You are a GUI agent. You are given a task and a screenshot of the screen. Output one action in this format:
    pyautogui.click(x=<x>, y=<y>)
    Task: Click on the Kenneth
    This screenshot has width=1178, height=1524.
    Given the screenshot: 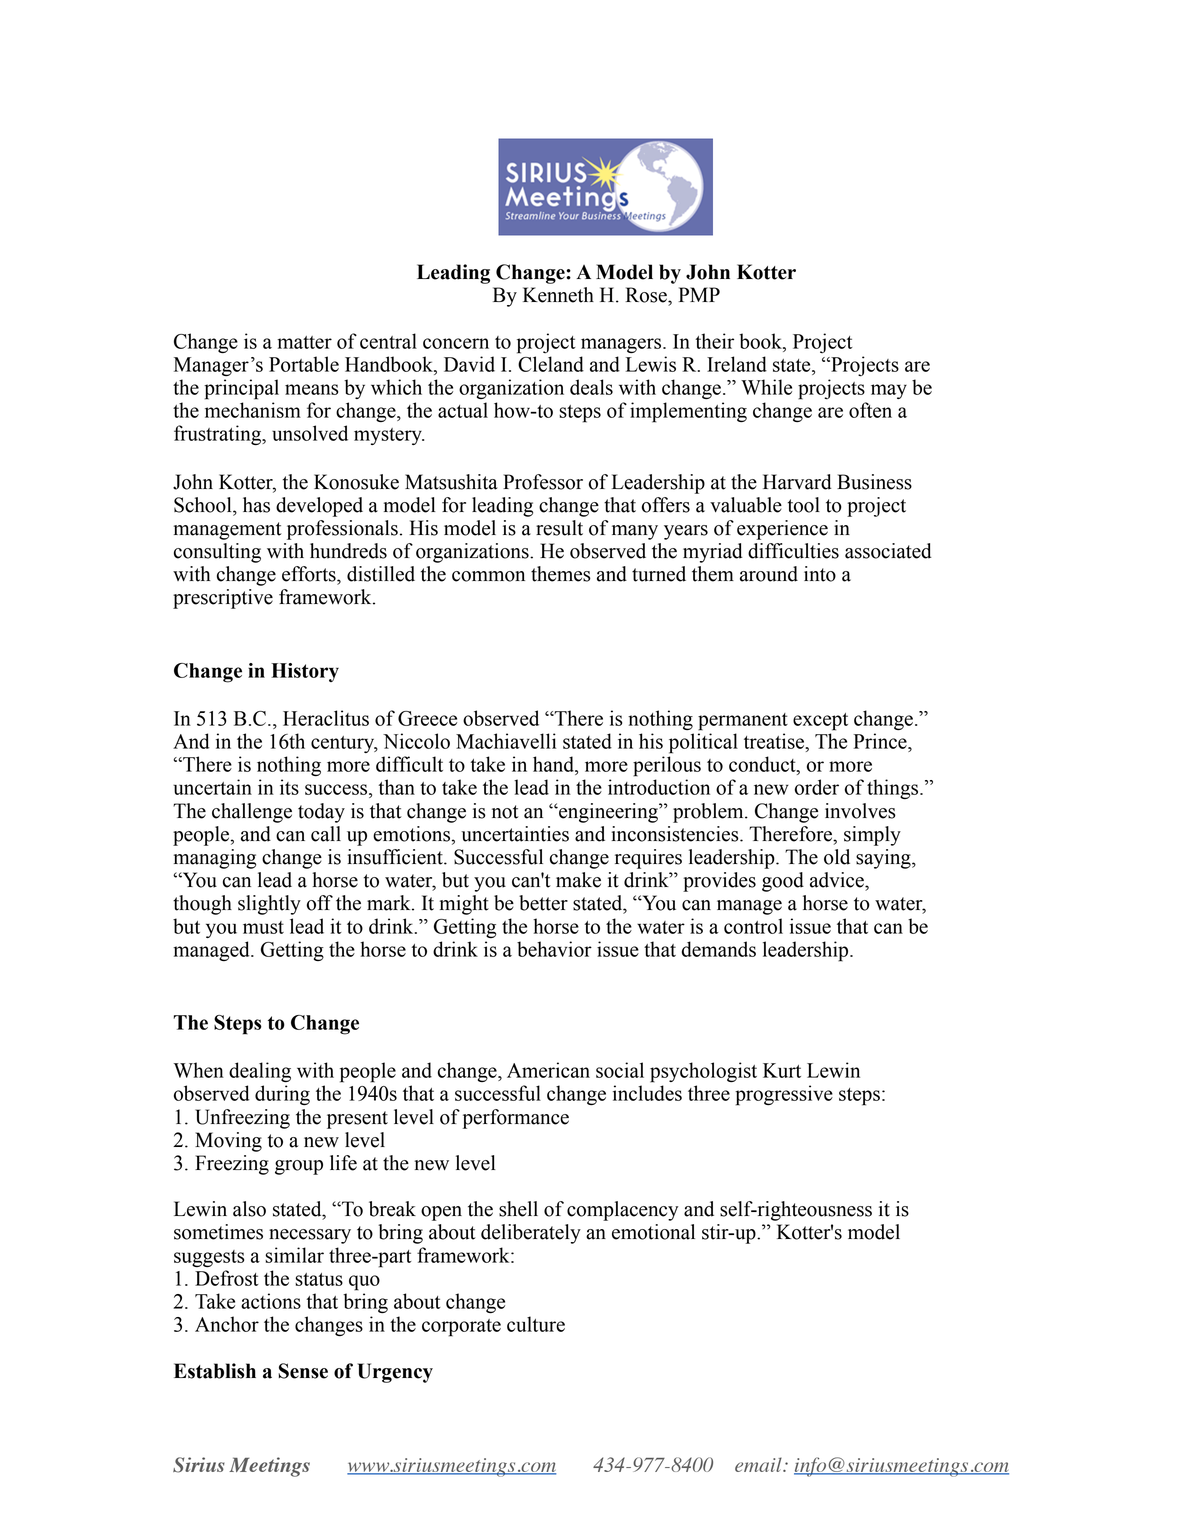 What is the action you would take?
    pyautogui.click(x=558, y=295)
